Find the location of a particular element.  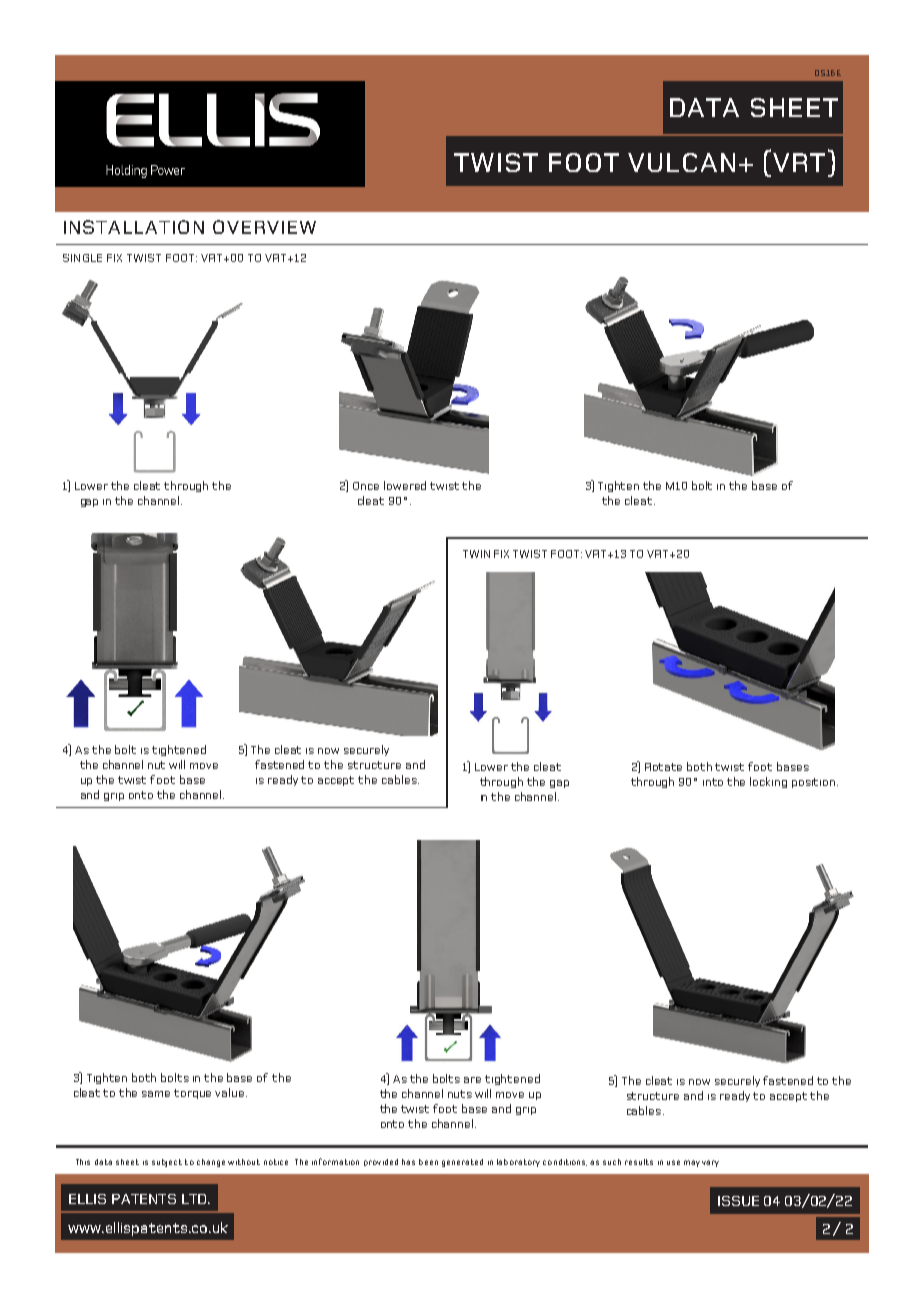

Rotate is located at coordinates (663, 767).
